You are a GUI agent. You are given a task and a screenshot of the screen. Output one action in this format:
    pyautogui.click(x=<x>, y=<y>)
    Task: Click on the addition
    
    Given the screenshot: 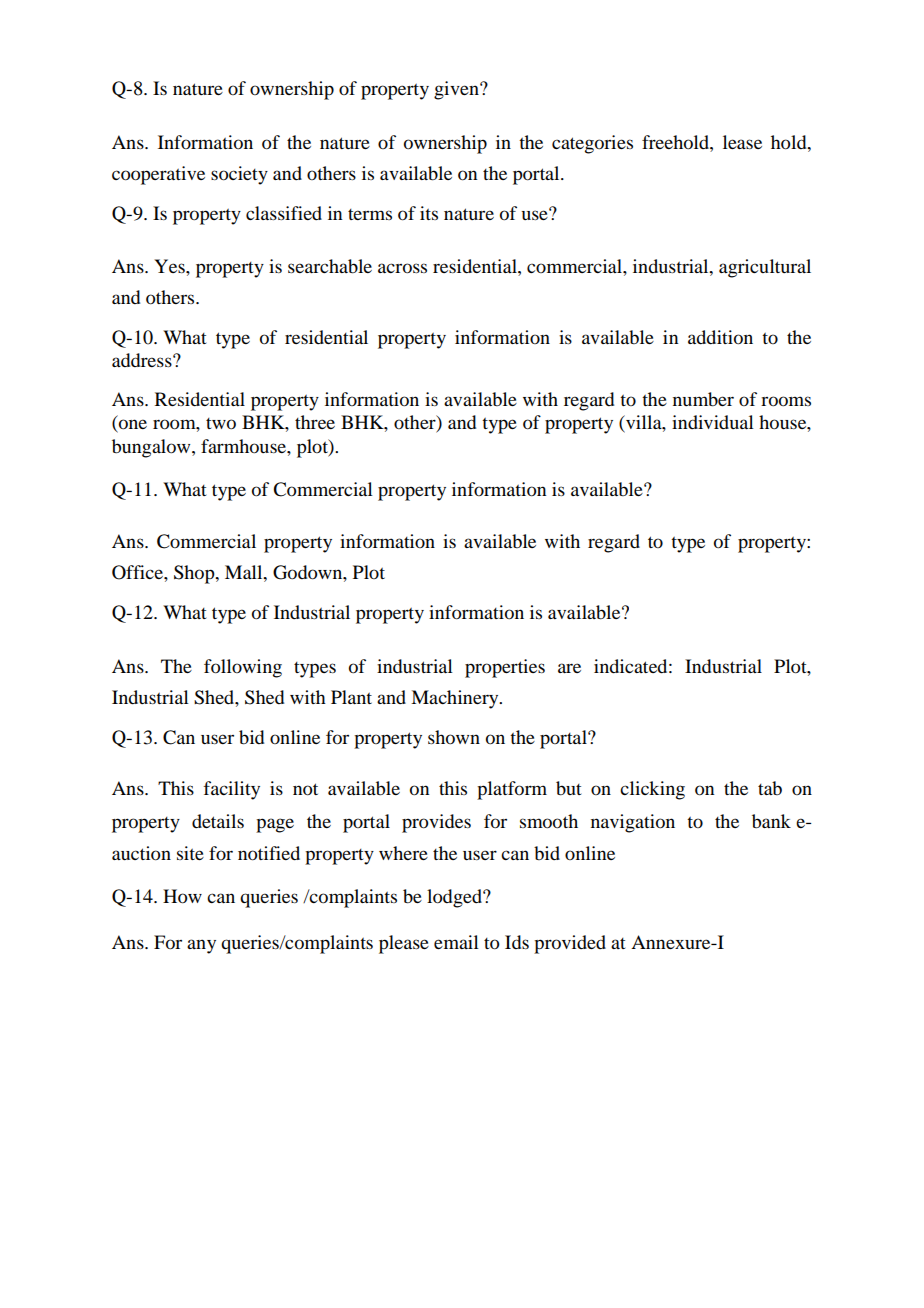 What is the action you would take?
    pyautogui.click(x=720, y=337)
